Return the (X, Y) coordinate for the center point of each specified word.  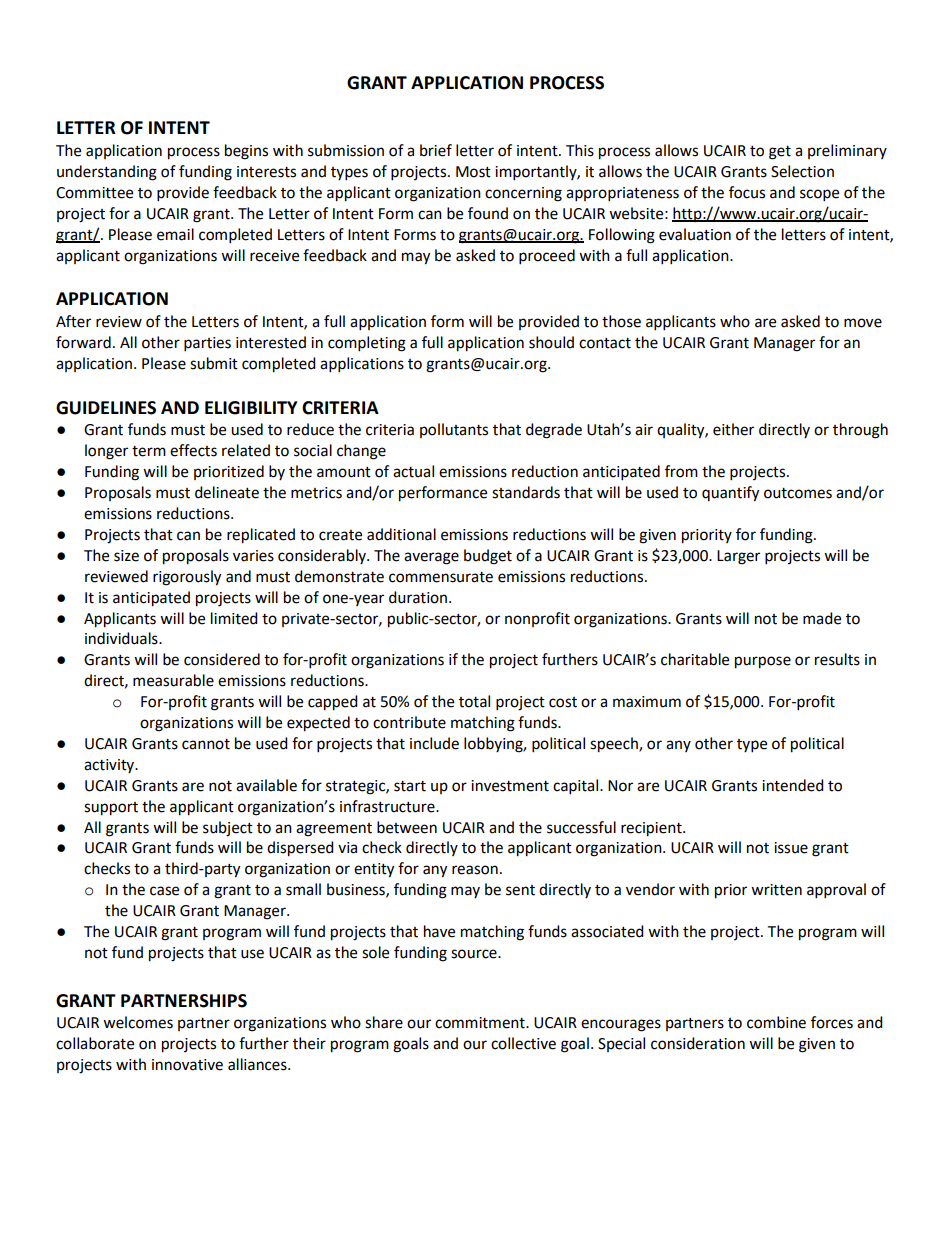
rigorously (187, 578)
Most (473, 172)
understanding (107, 173)
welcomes (138, 1022)
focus (747, 192)
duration (419, 597)
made (822, 618)
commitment (481, 1023)
